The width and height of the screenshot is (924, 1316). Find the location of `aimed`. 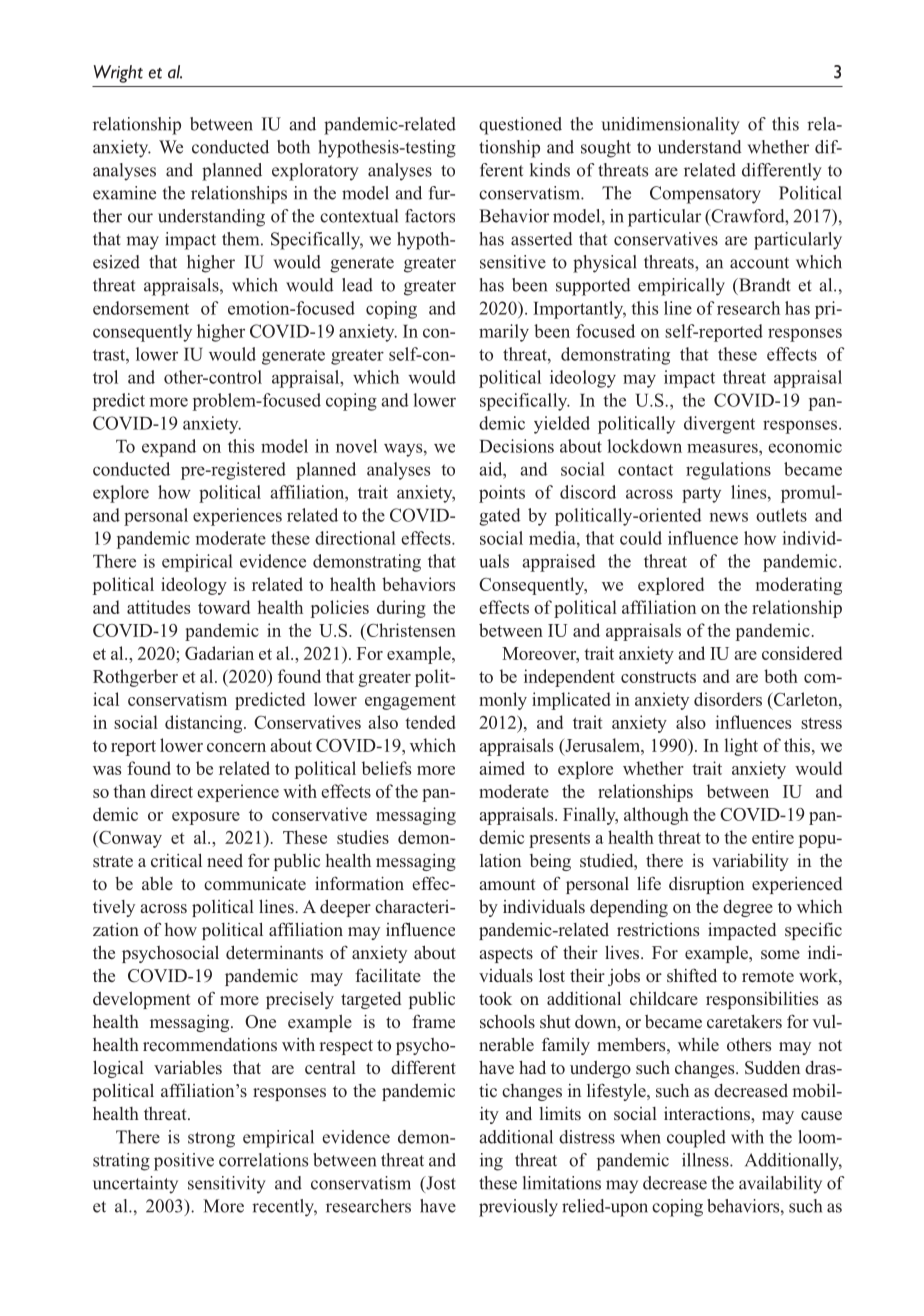

aimed is located at coordinates (502, 768).
